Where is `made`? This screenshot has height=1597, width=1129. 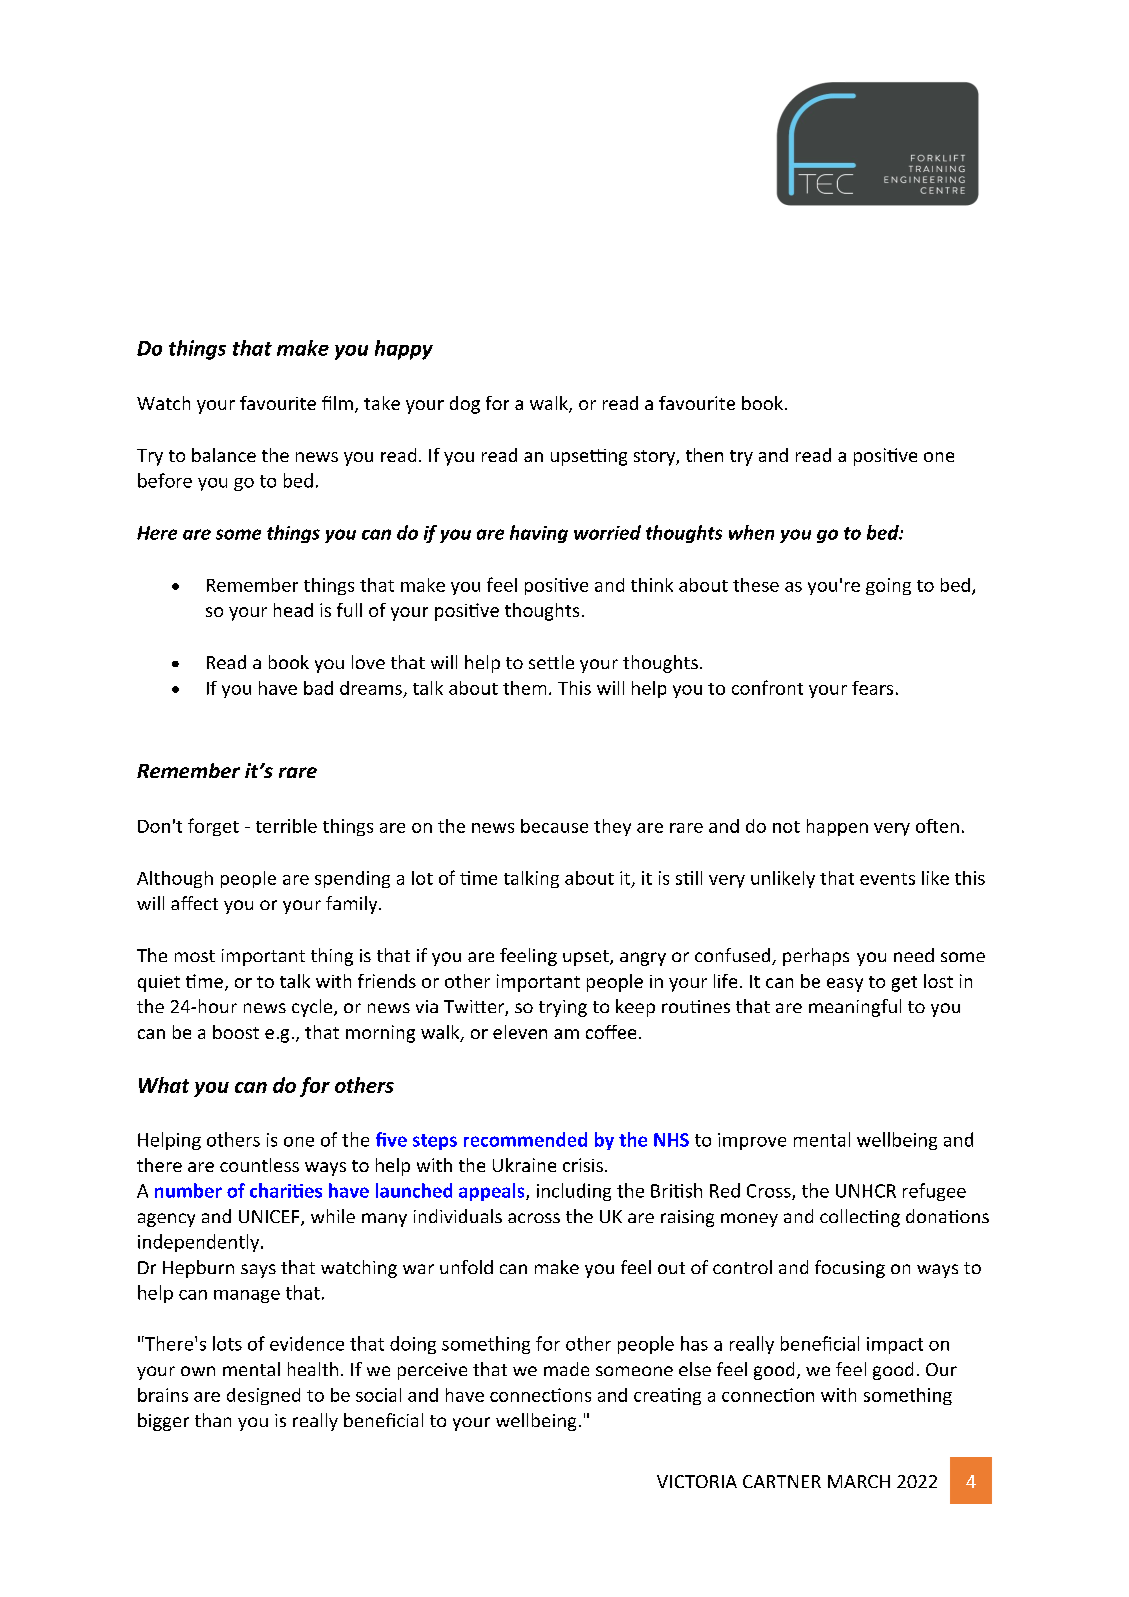 made is located at coordinates (566, 1369).
